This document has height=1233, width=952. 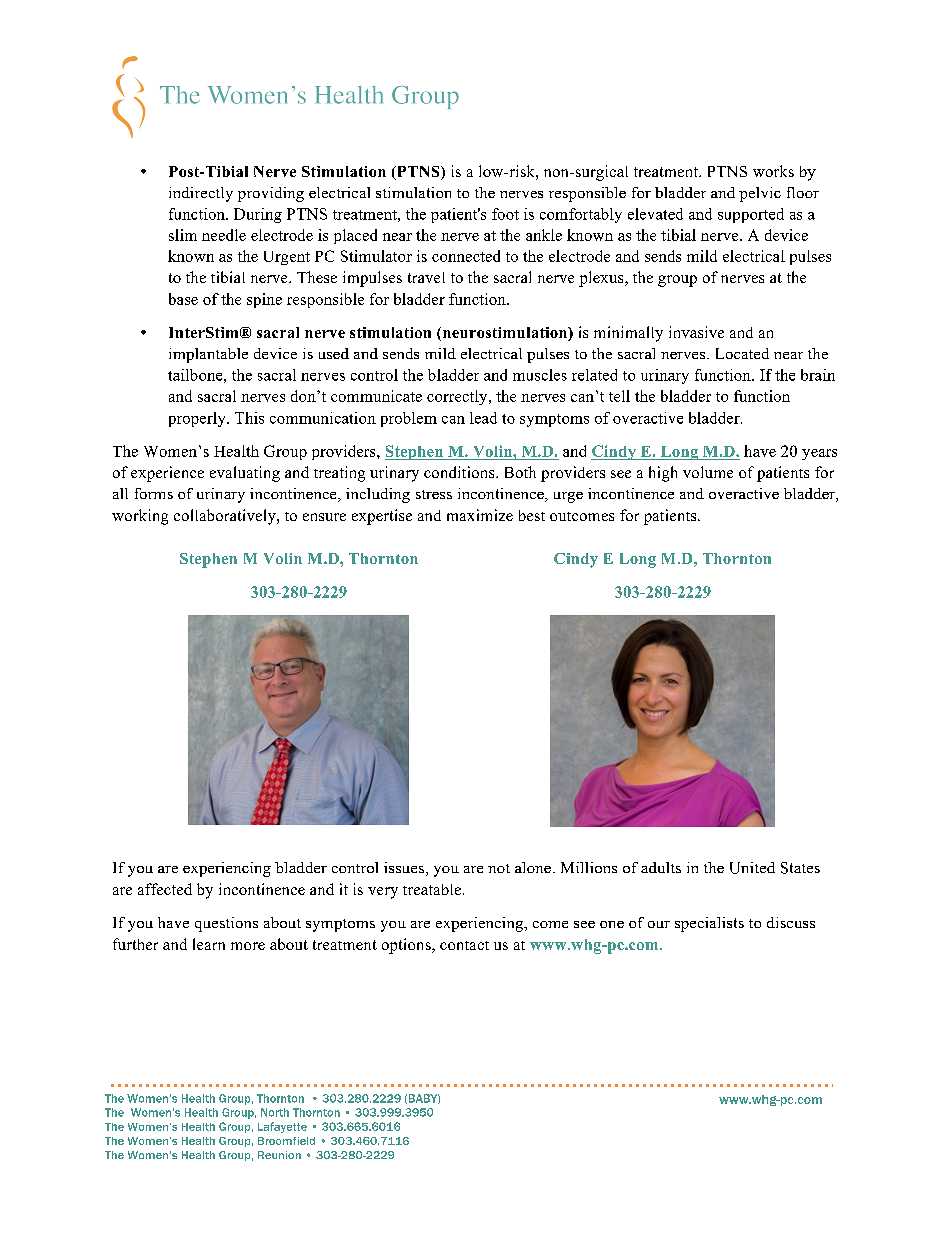 What do you see at coordinates (760, 194) in the document?
I see `pelvic` at bounding box center [760, 194].
